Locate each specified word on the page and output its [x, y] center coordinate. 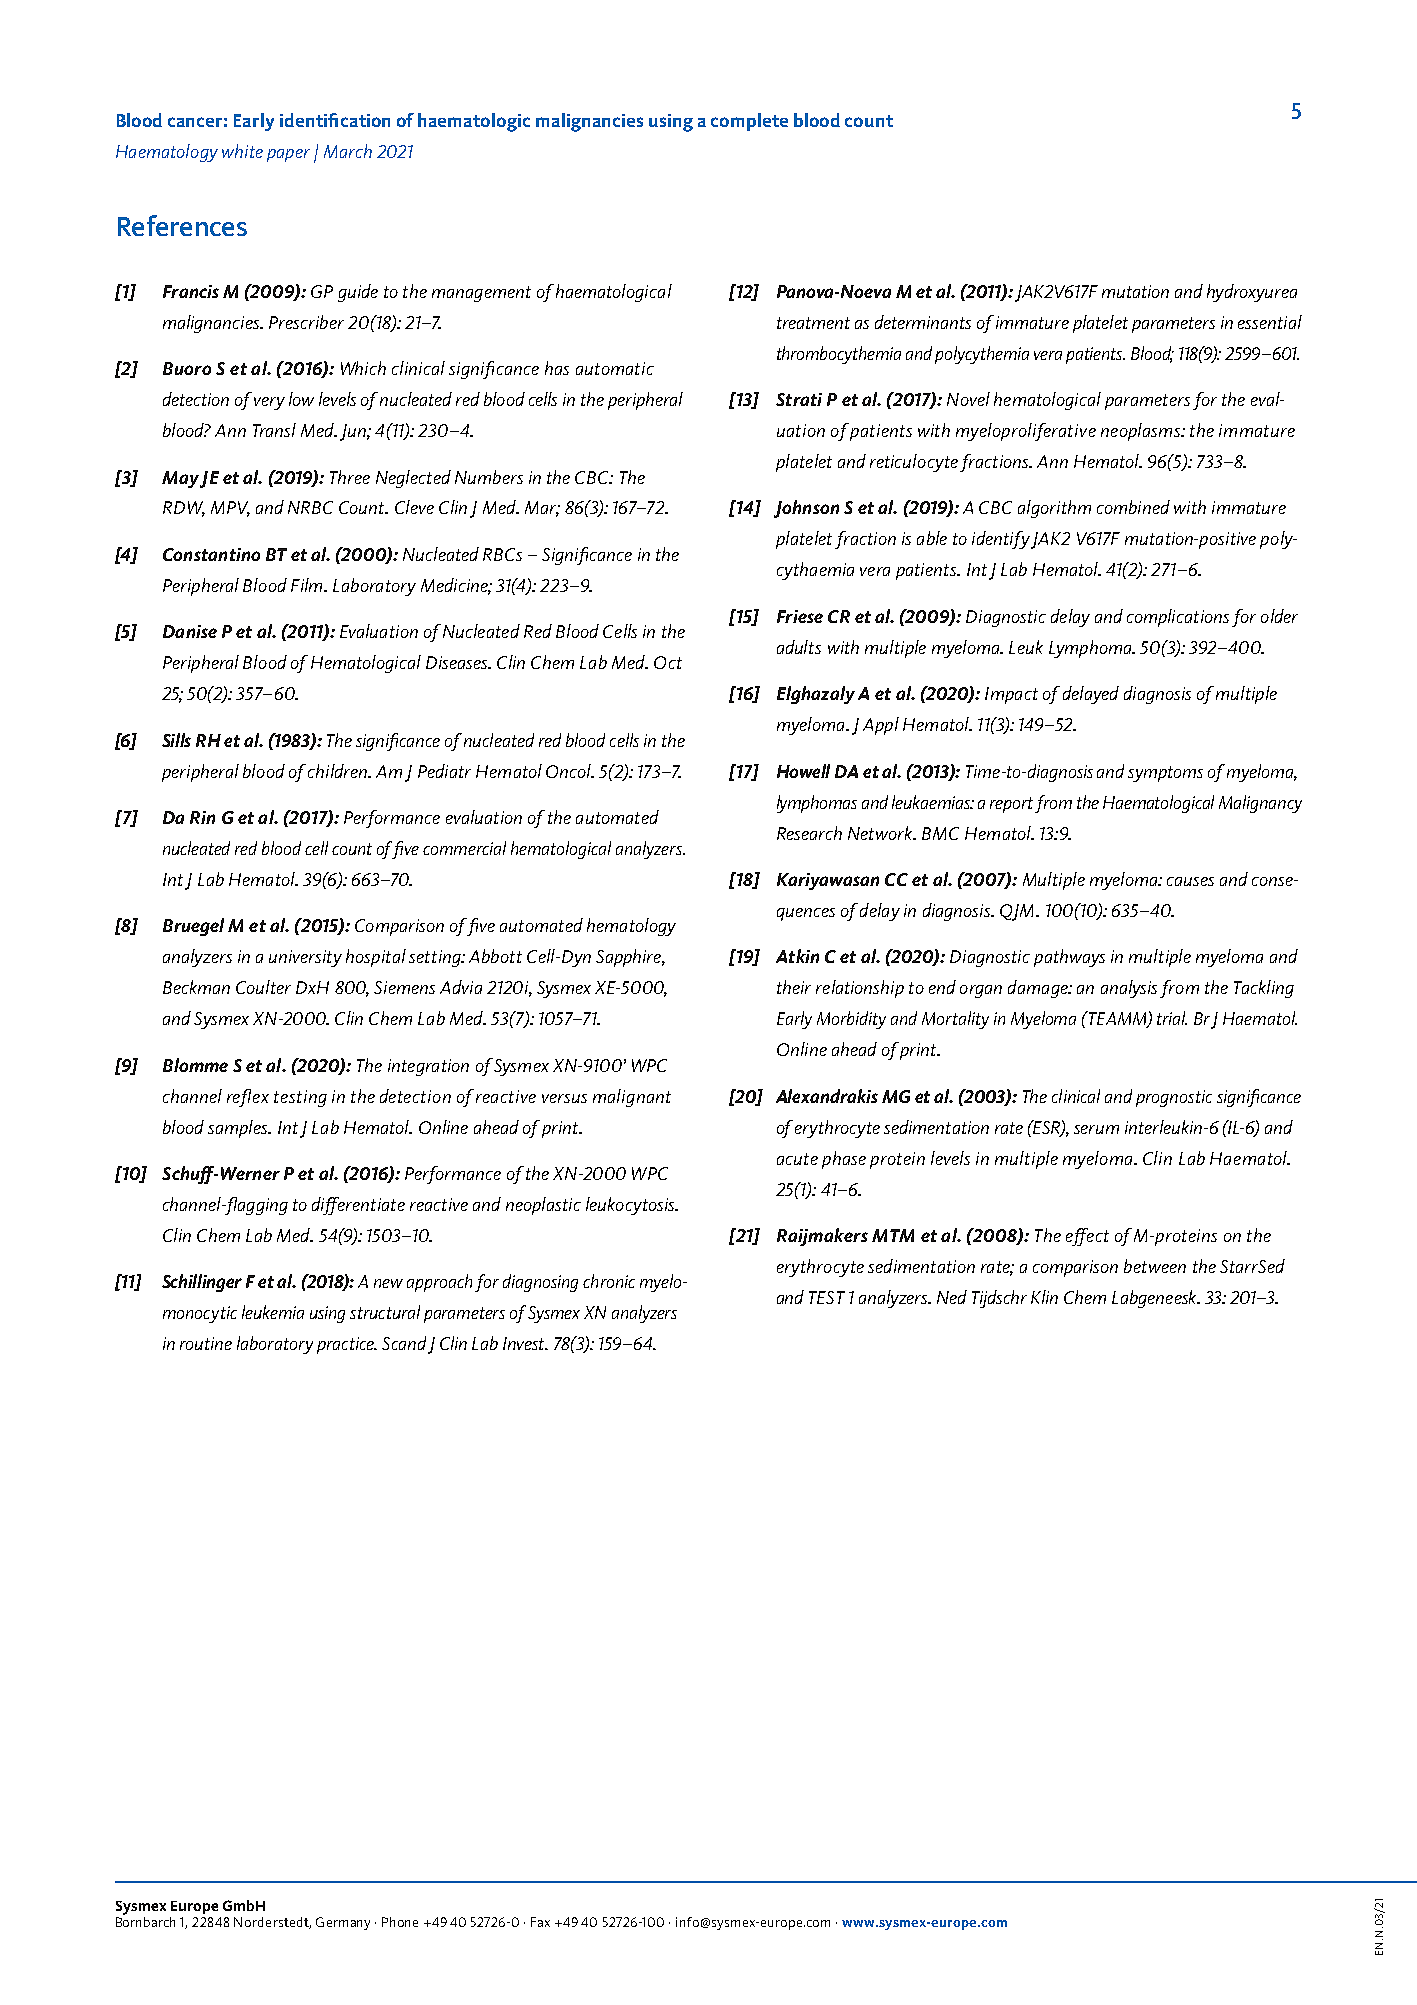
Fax [540, 1922]
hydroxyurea [1252, 293]
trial [1172, 1018]
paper [288, 155]
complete [749, 122]
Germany [343, 1923]
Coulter [263, 987]
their [794, 987]
